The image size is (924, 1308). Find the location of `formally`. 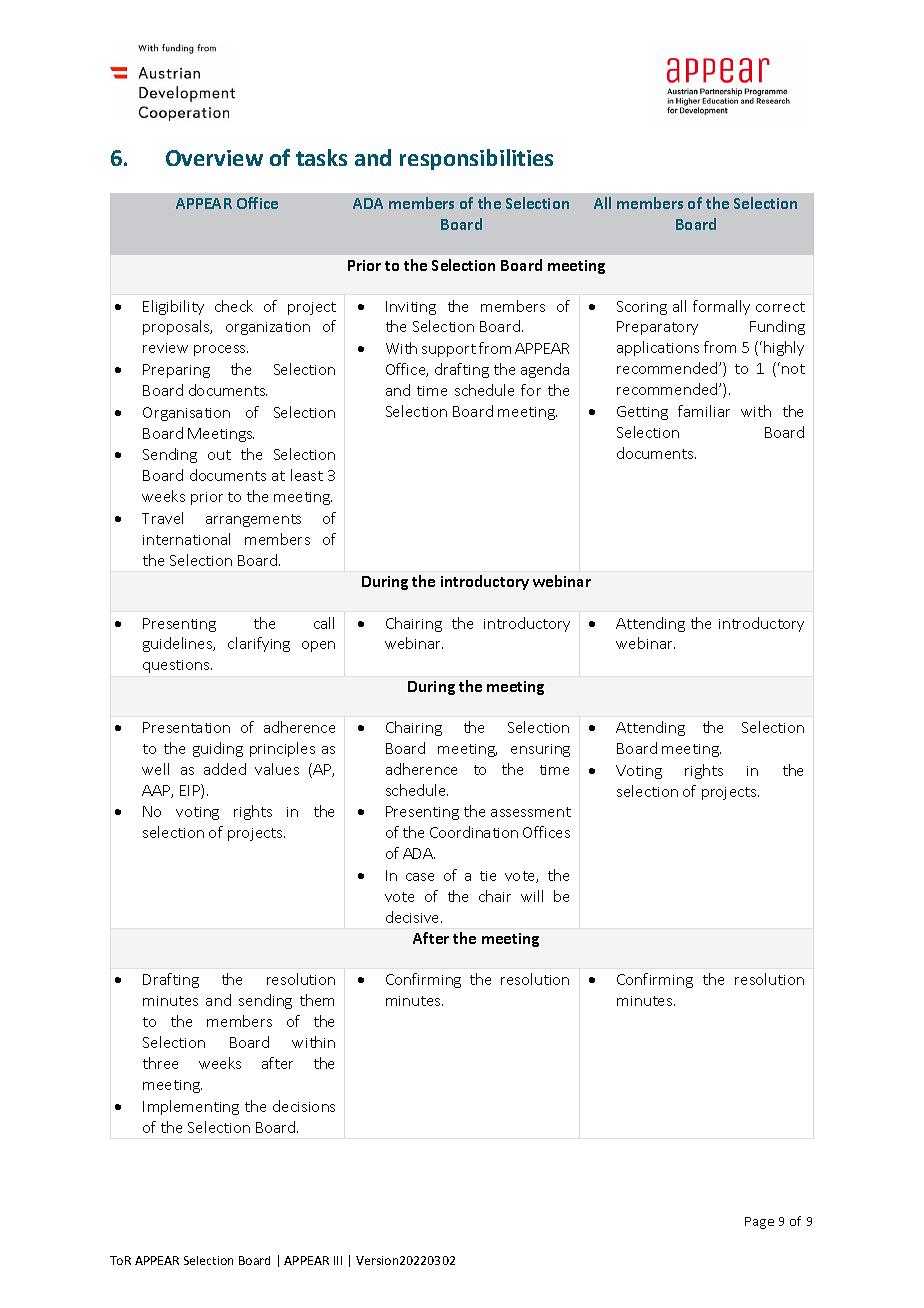

formally is located at coordinates (721, 307).
